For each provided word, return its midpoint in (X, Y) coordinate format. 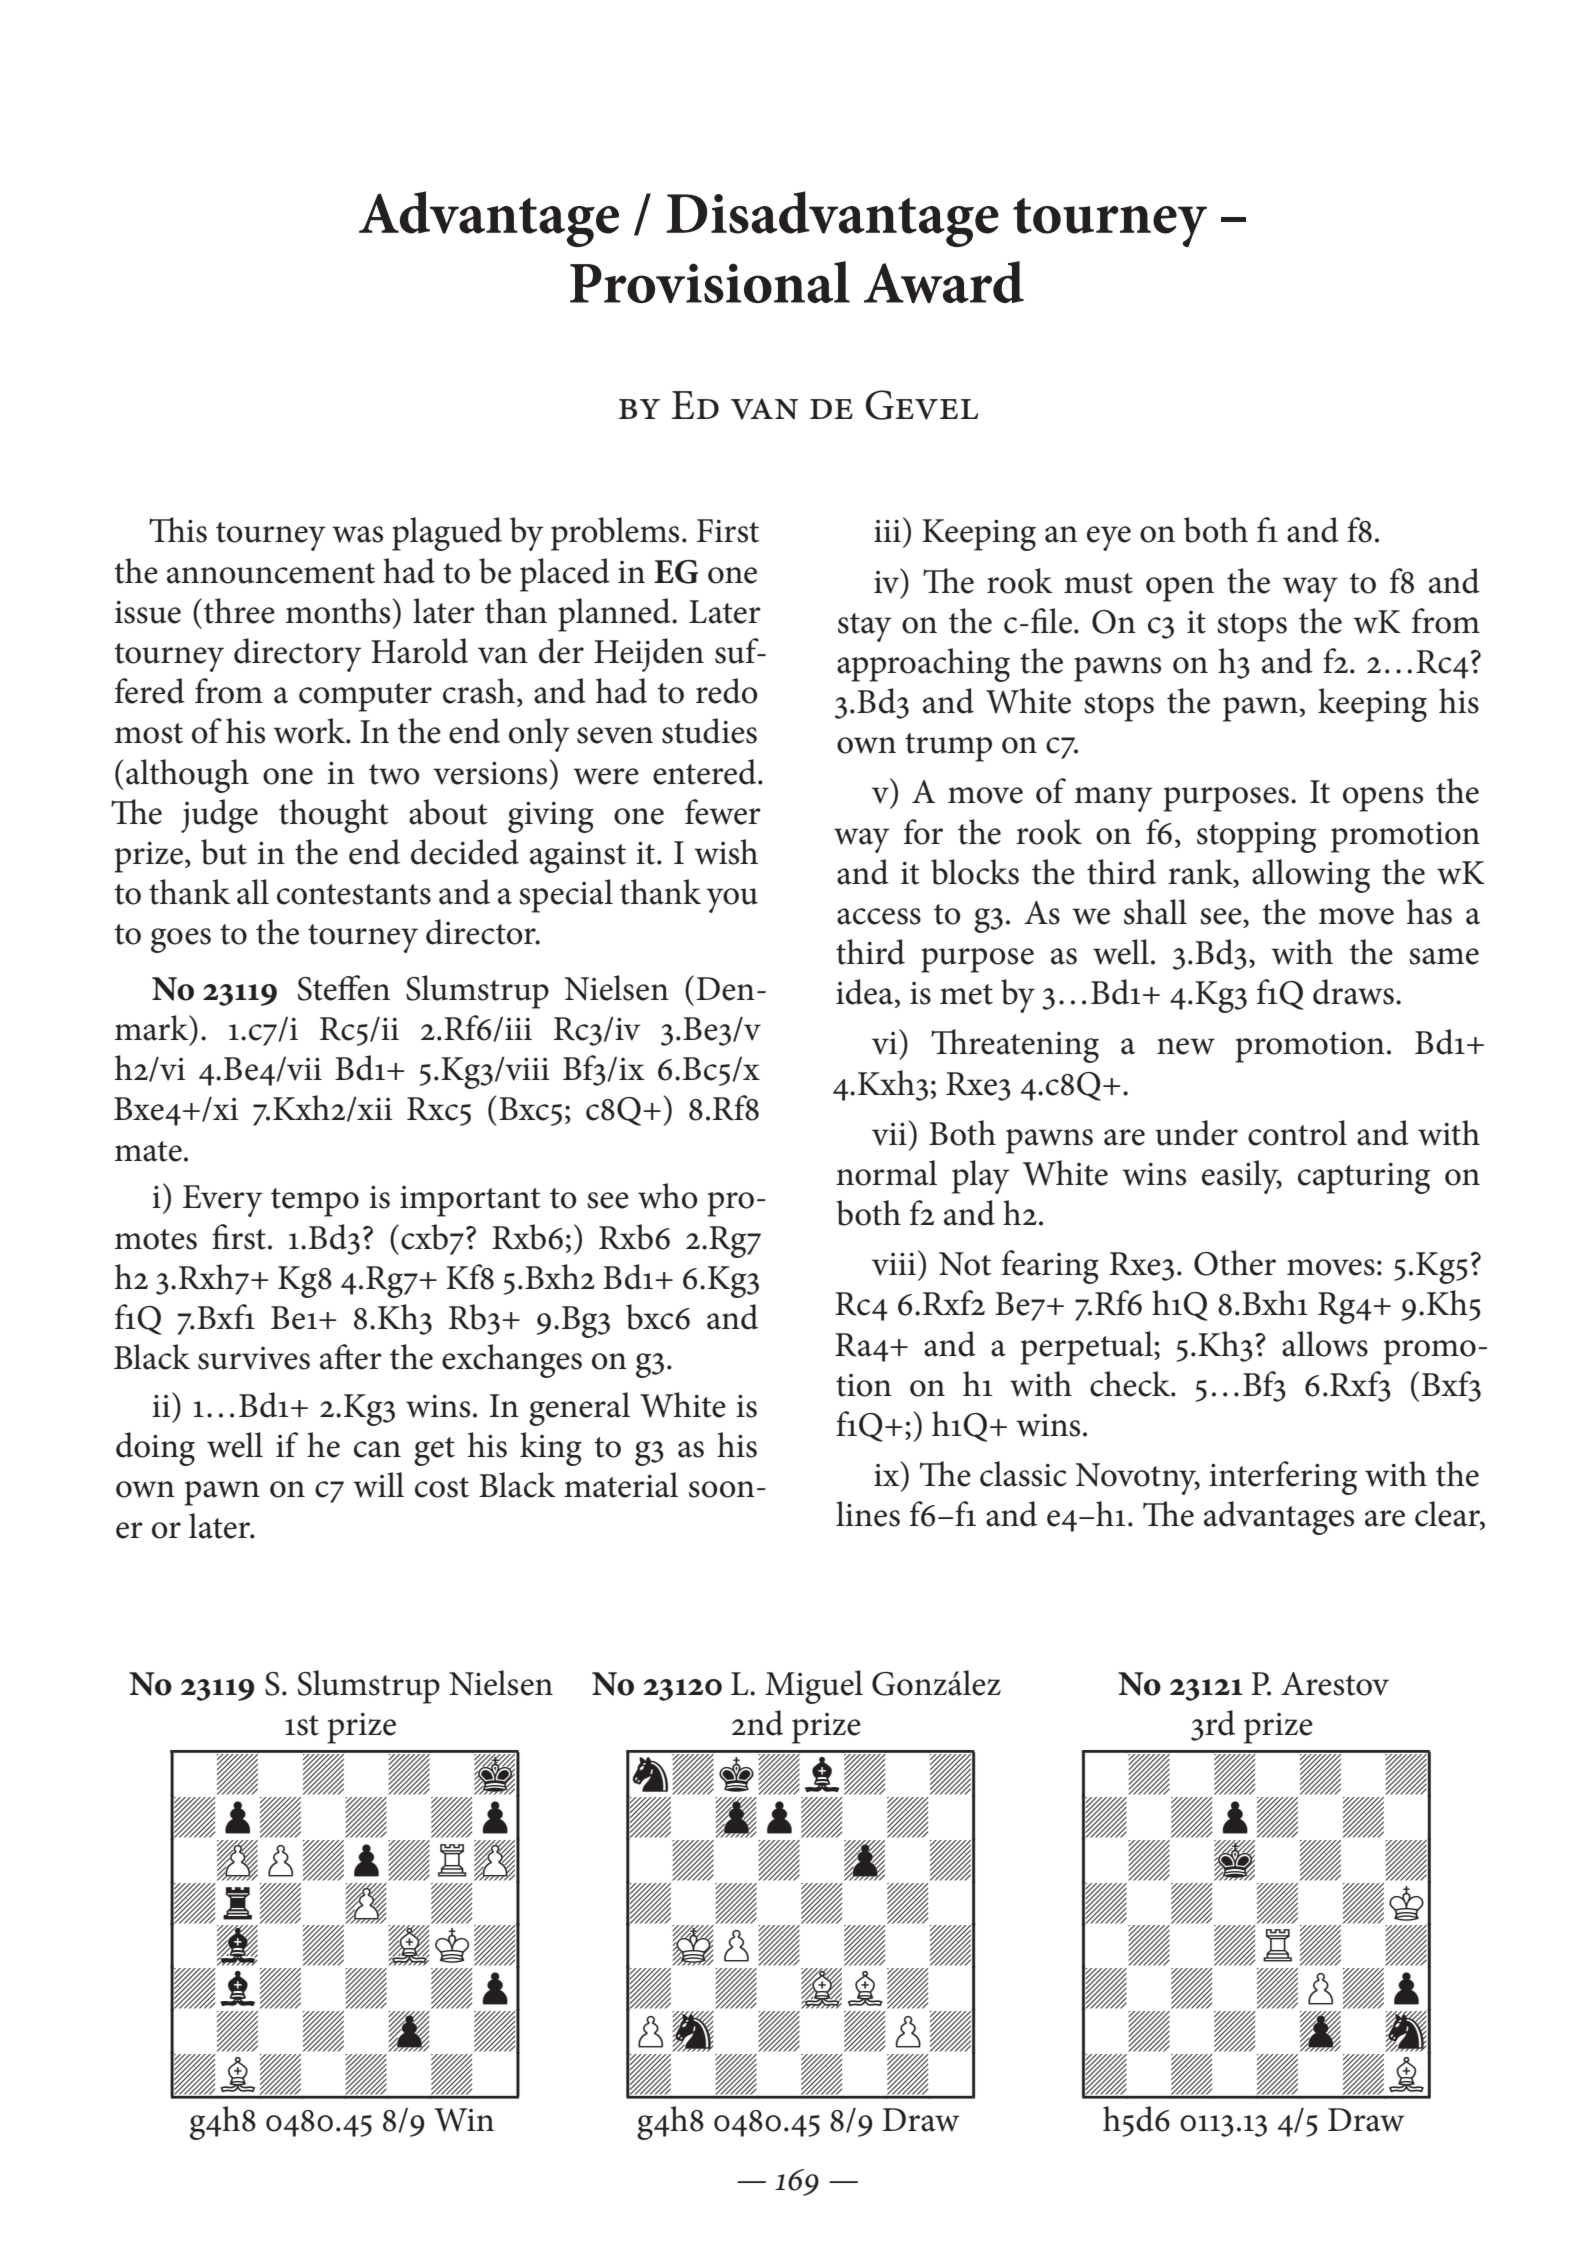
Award (944, 282)
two (394, 774)
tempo (315, 1202)
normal (886, 1173)
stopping (1256, 837)
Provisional (710, 282)
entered (706, 772)
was (357, 534)
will (378, 1485)
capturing (1364, 1178)
